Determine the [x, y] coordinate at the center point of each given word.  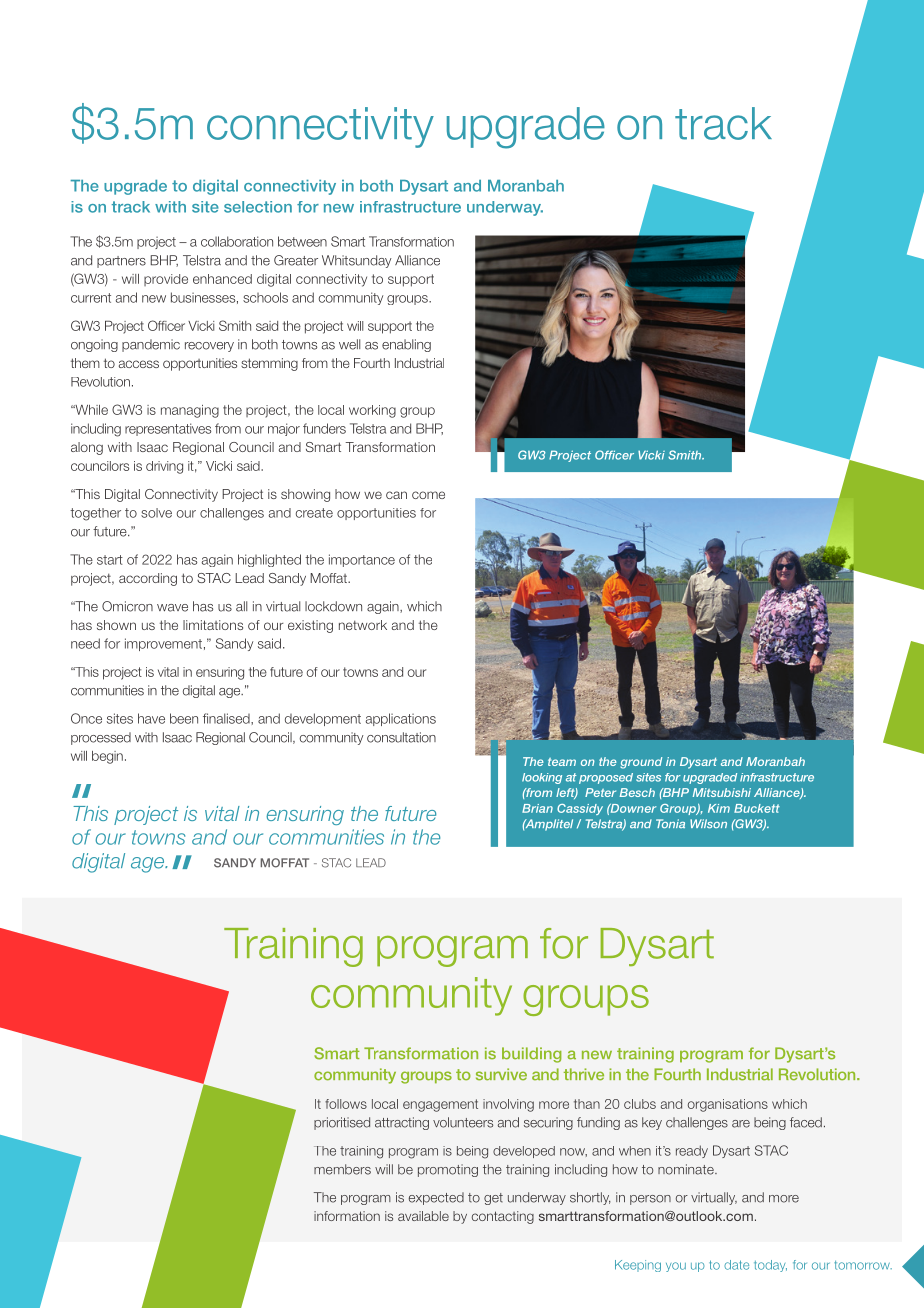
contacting [503, 1217]
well [349, 344]
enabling [406, 345]
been [184, 718]
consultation [401, 737]
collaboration [237, 241]
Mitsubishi [722, 792]
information [347, 1216]
